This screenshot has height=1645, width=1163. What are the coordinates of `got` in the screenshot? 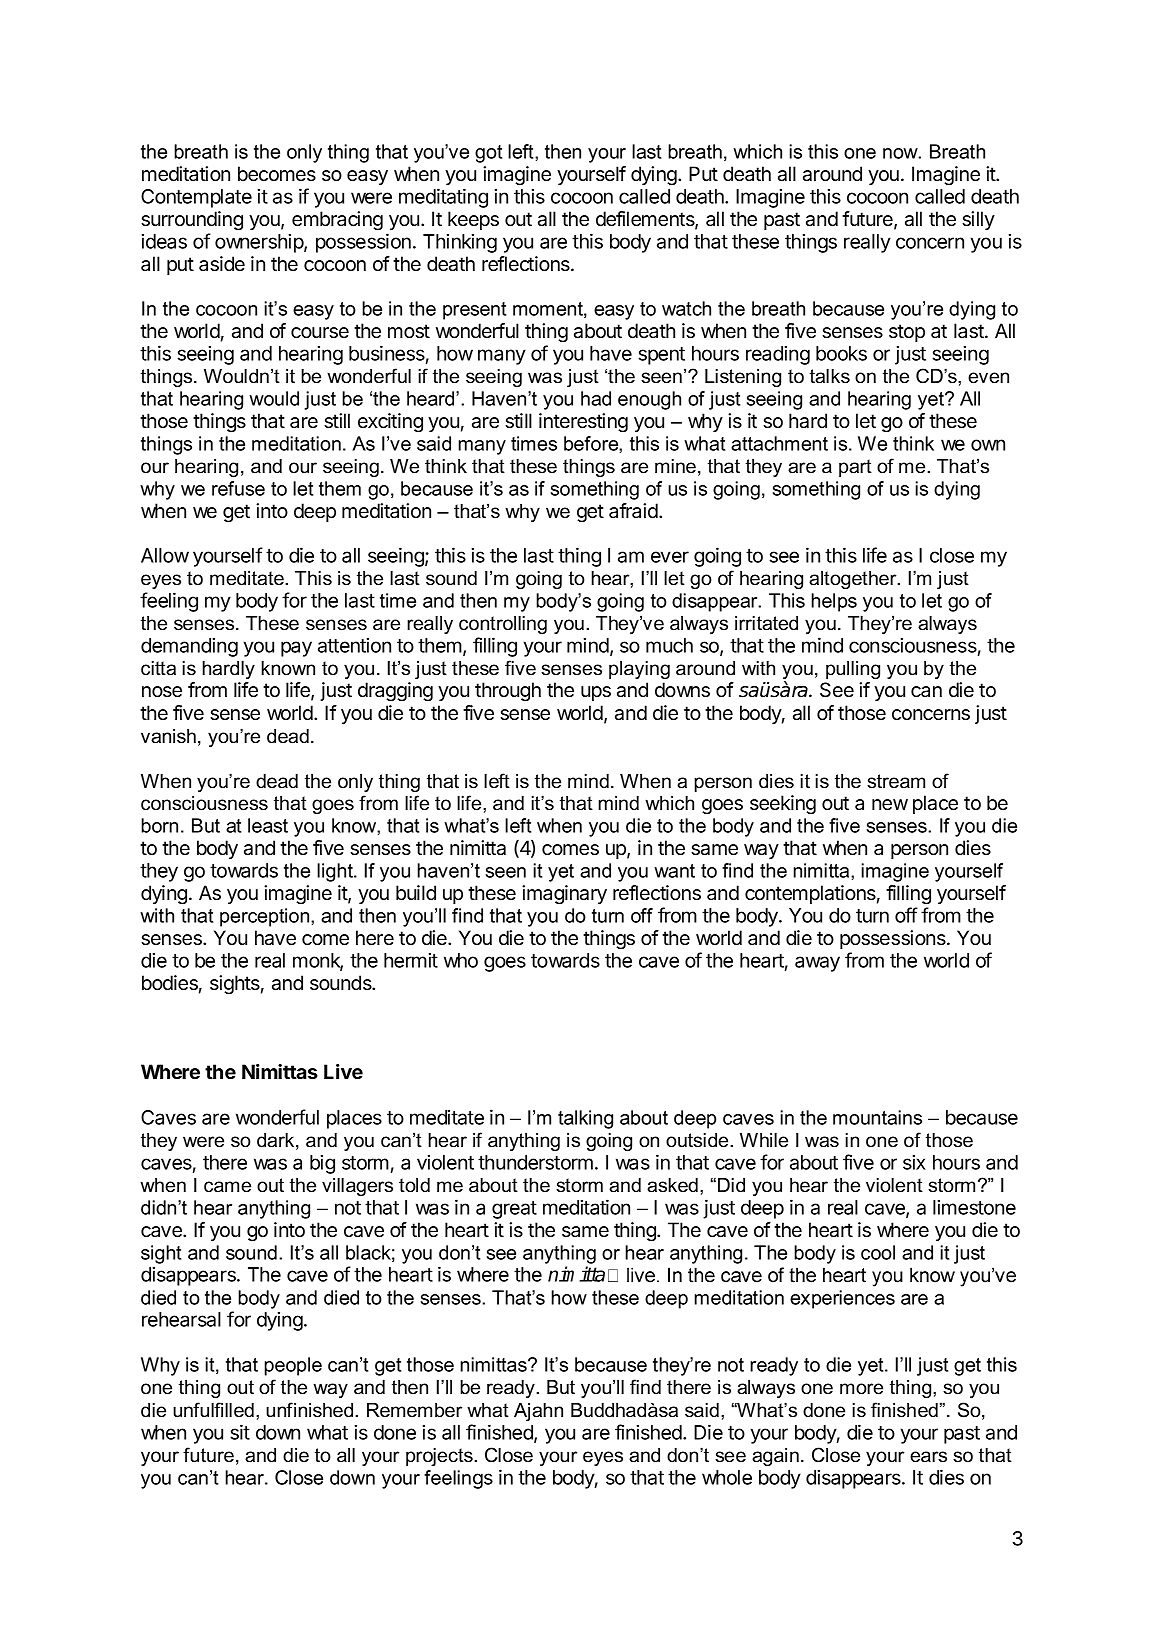 It's located at (488, 154).
